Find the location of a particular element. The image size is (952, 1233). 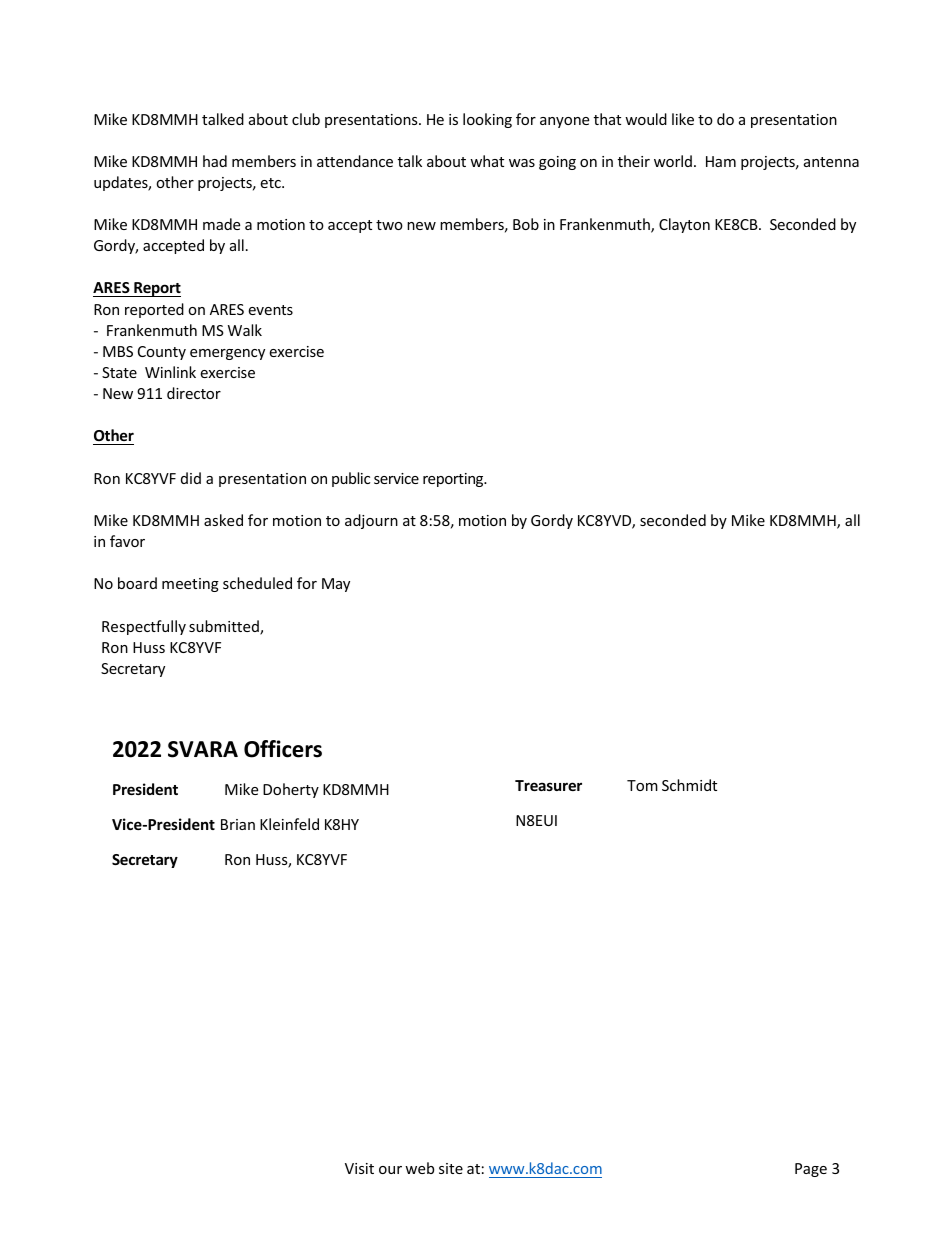

site is located at coordinates (451, 1168).
